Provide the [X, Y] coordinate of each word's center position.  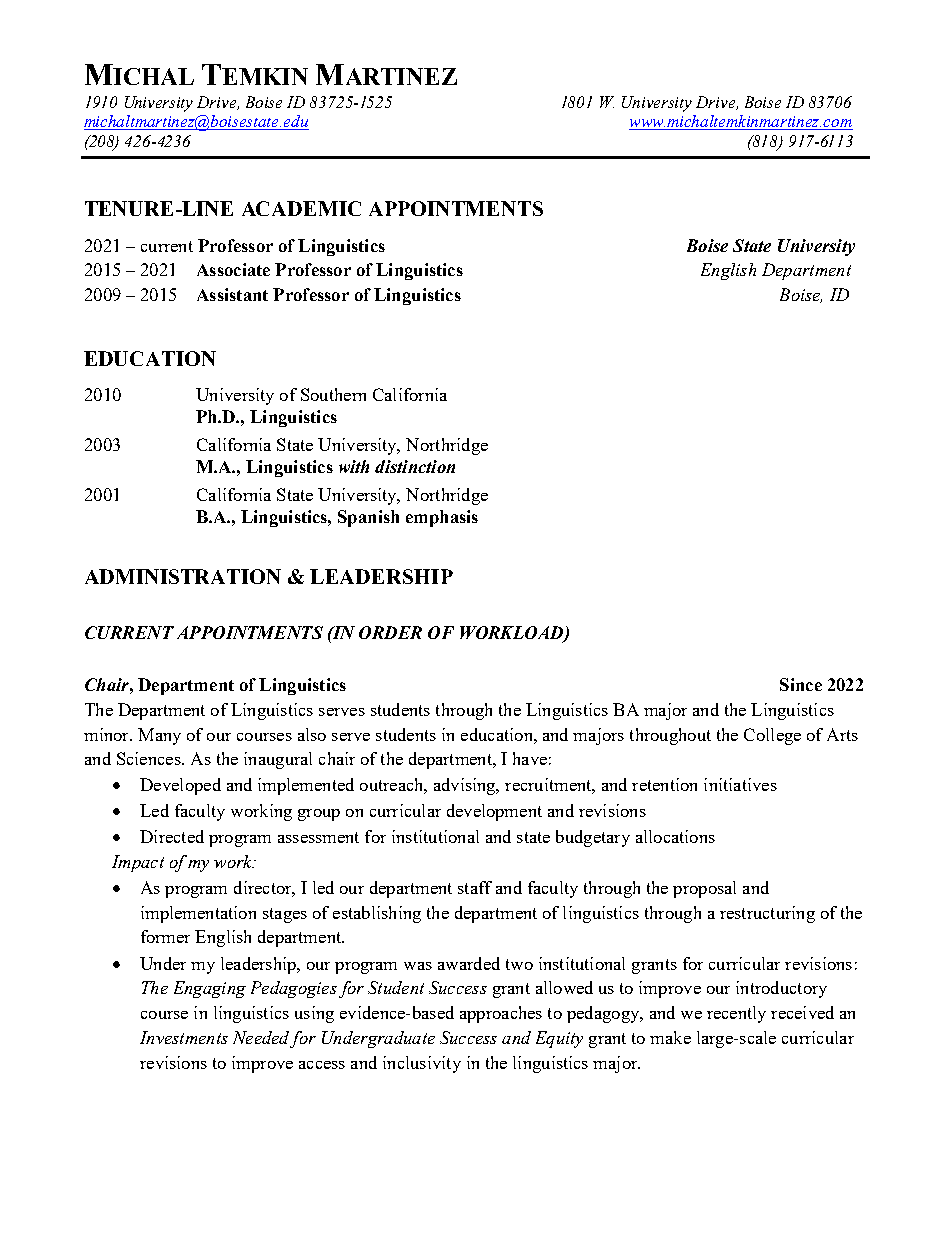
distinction [415, 466]
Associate [233, 269]
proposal [704, 889]
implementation [198, 914]
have [530, 758]
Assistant [232, 294]
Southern [333, 394]
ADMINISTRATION [183, 576]
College [772, 736]
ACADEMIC [301, 208]
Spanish [368, 518]
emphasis [442, 518]
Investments [184, 1037]
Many [159, 736]
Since [801, 684]
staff [475, 887]
